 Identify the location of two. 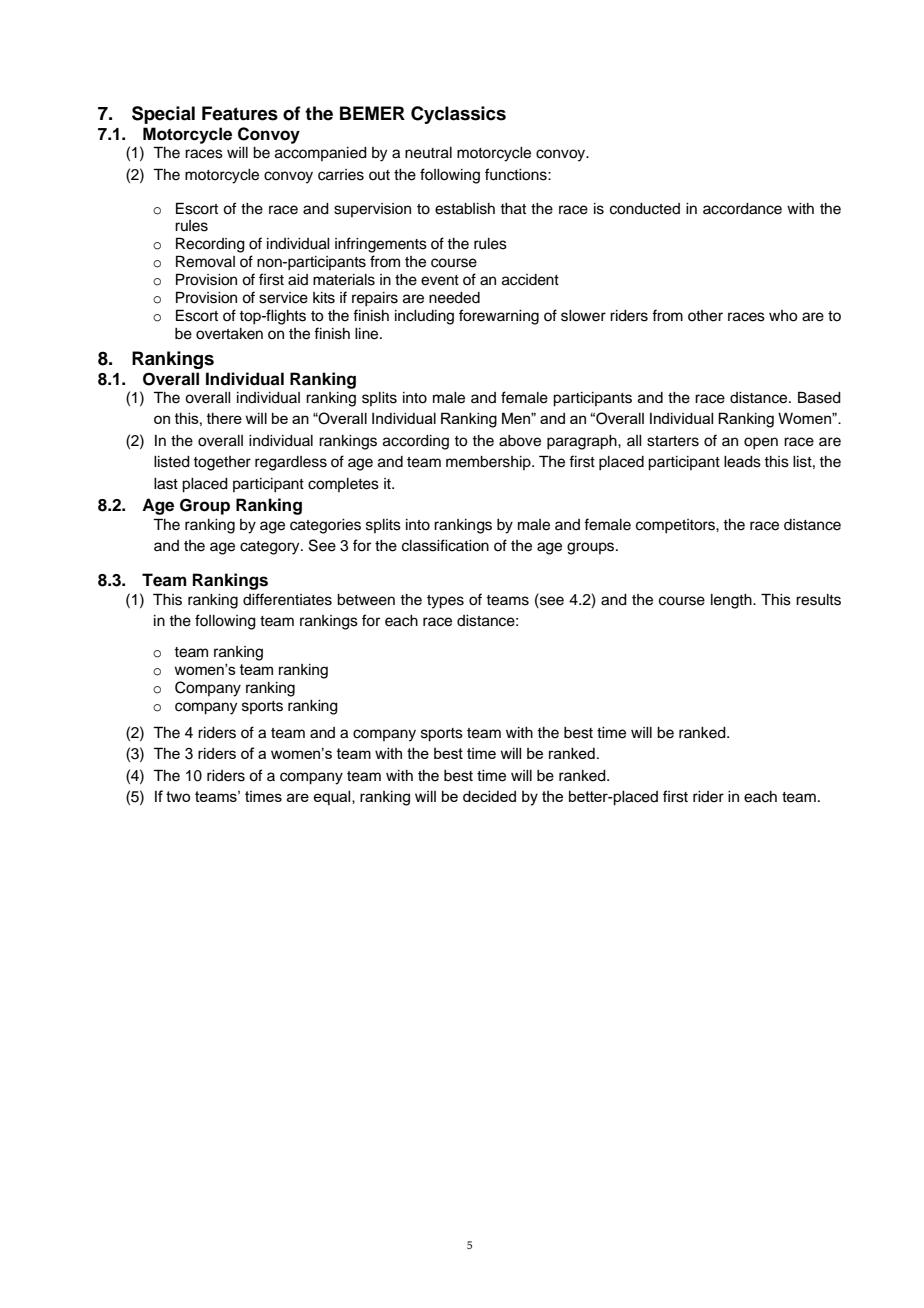
(178, 796).
